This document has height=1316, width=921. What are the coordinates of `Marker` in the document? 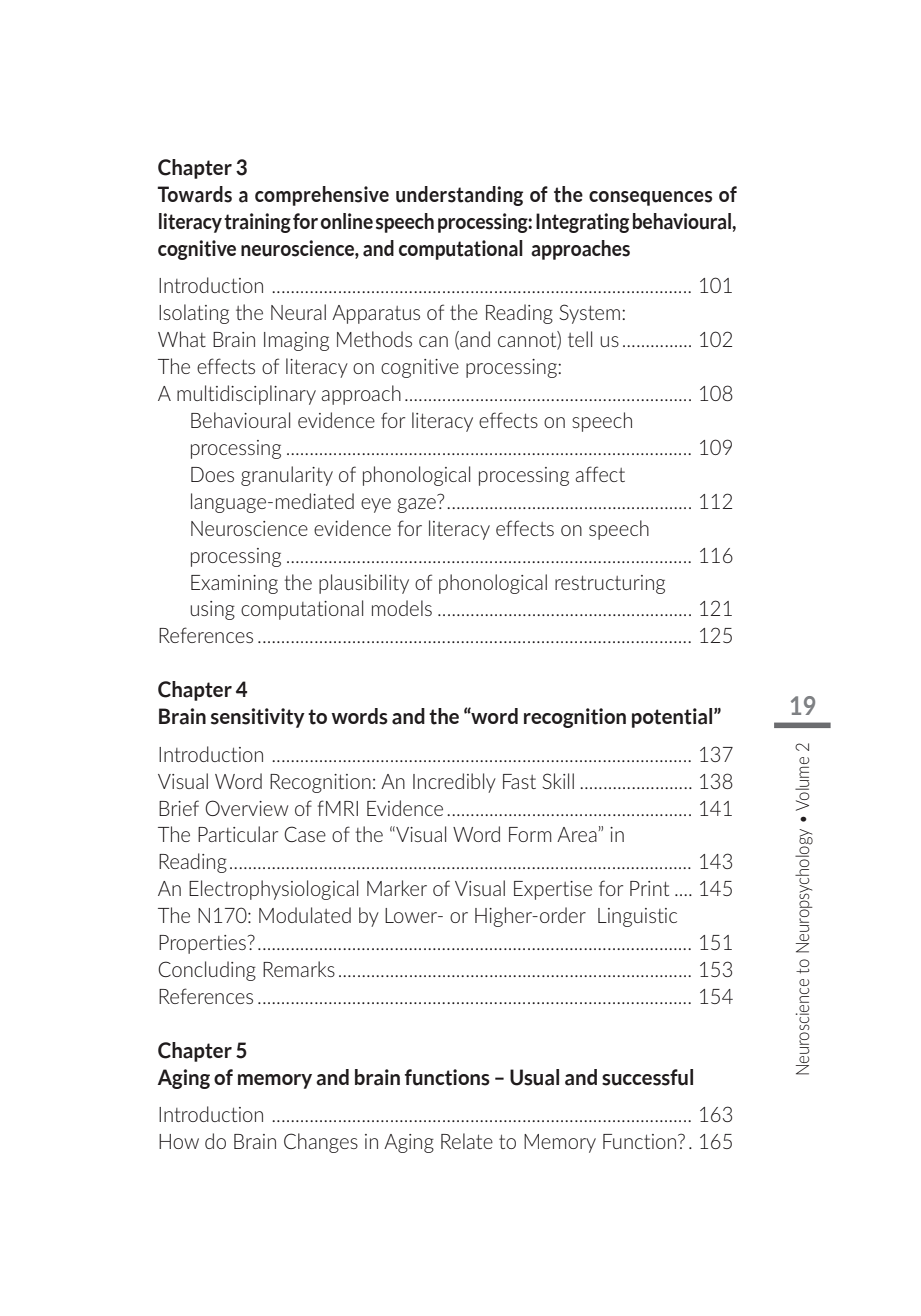 It's located at (397, 888).
